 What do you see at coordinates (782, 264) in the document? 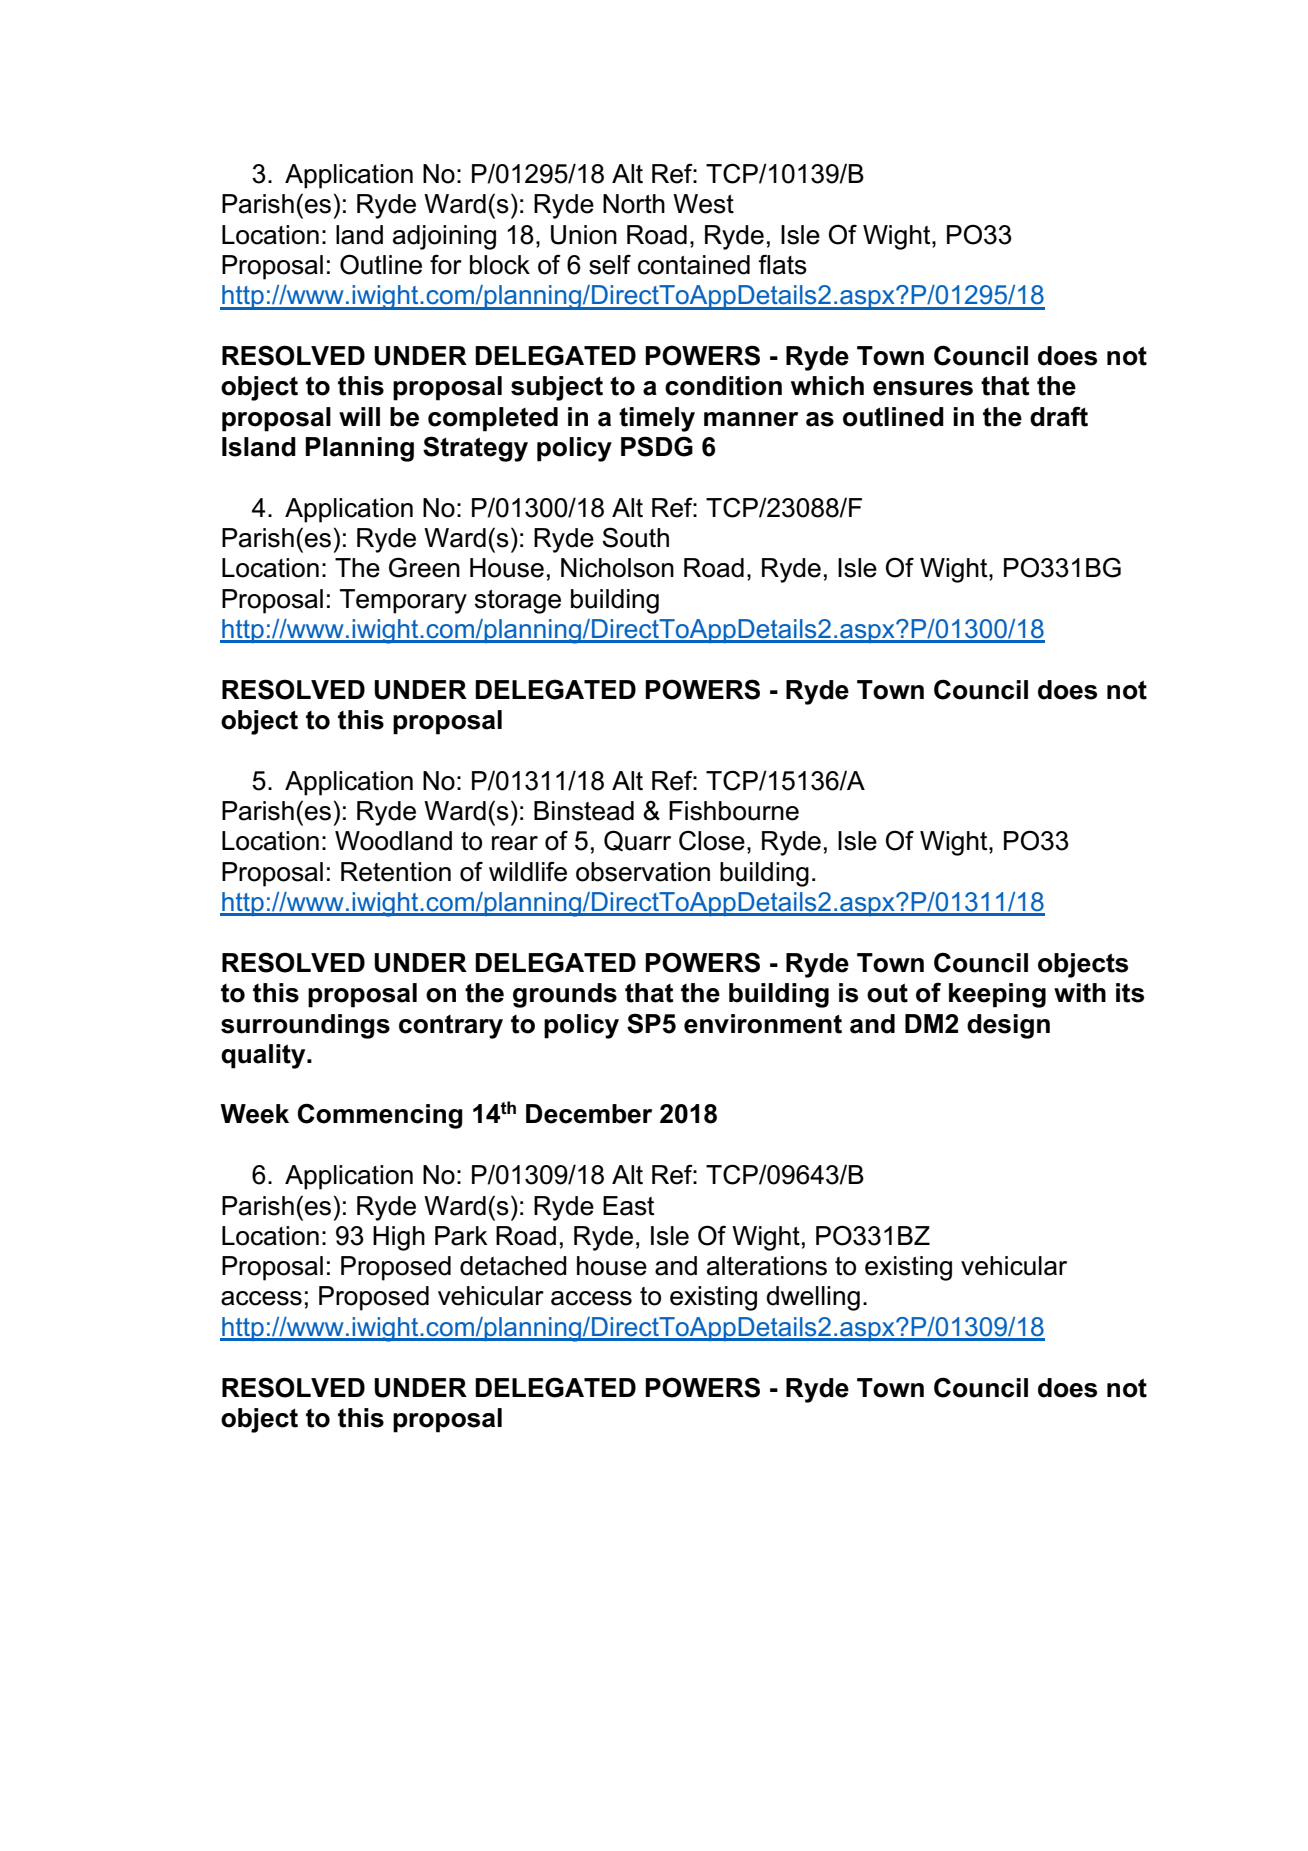
I see `flats` at bounding box center [782, 264].
